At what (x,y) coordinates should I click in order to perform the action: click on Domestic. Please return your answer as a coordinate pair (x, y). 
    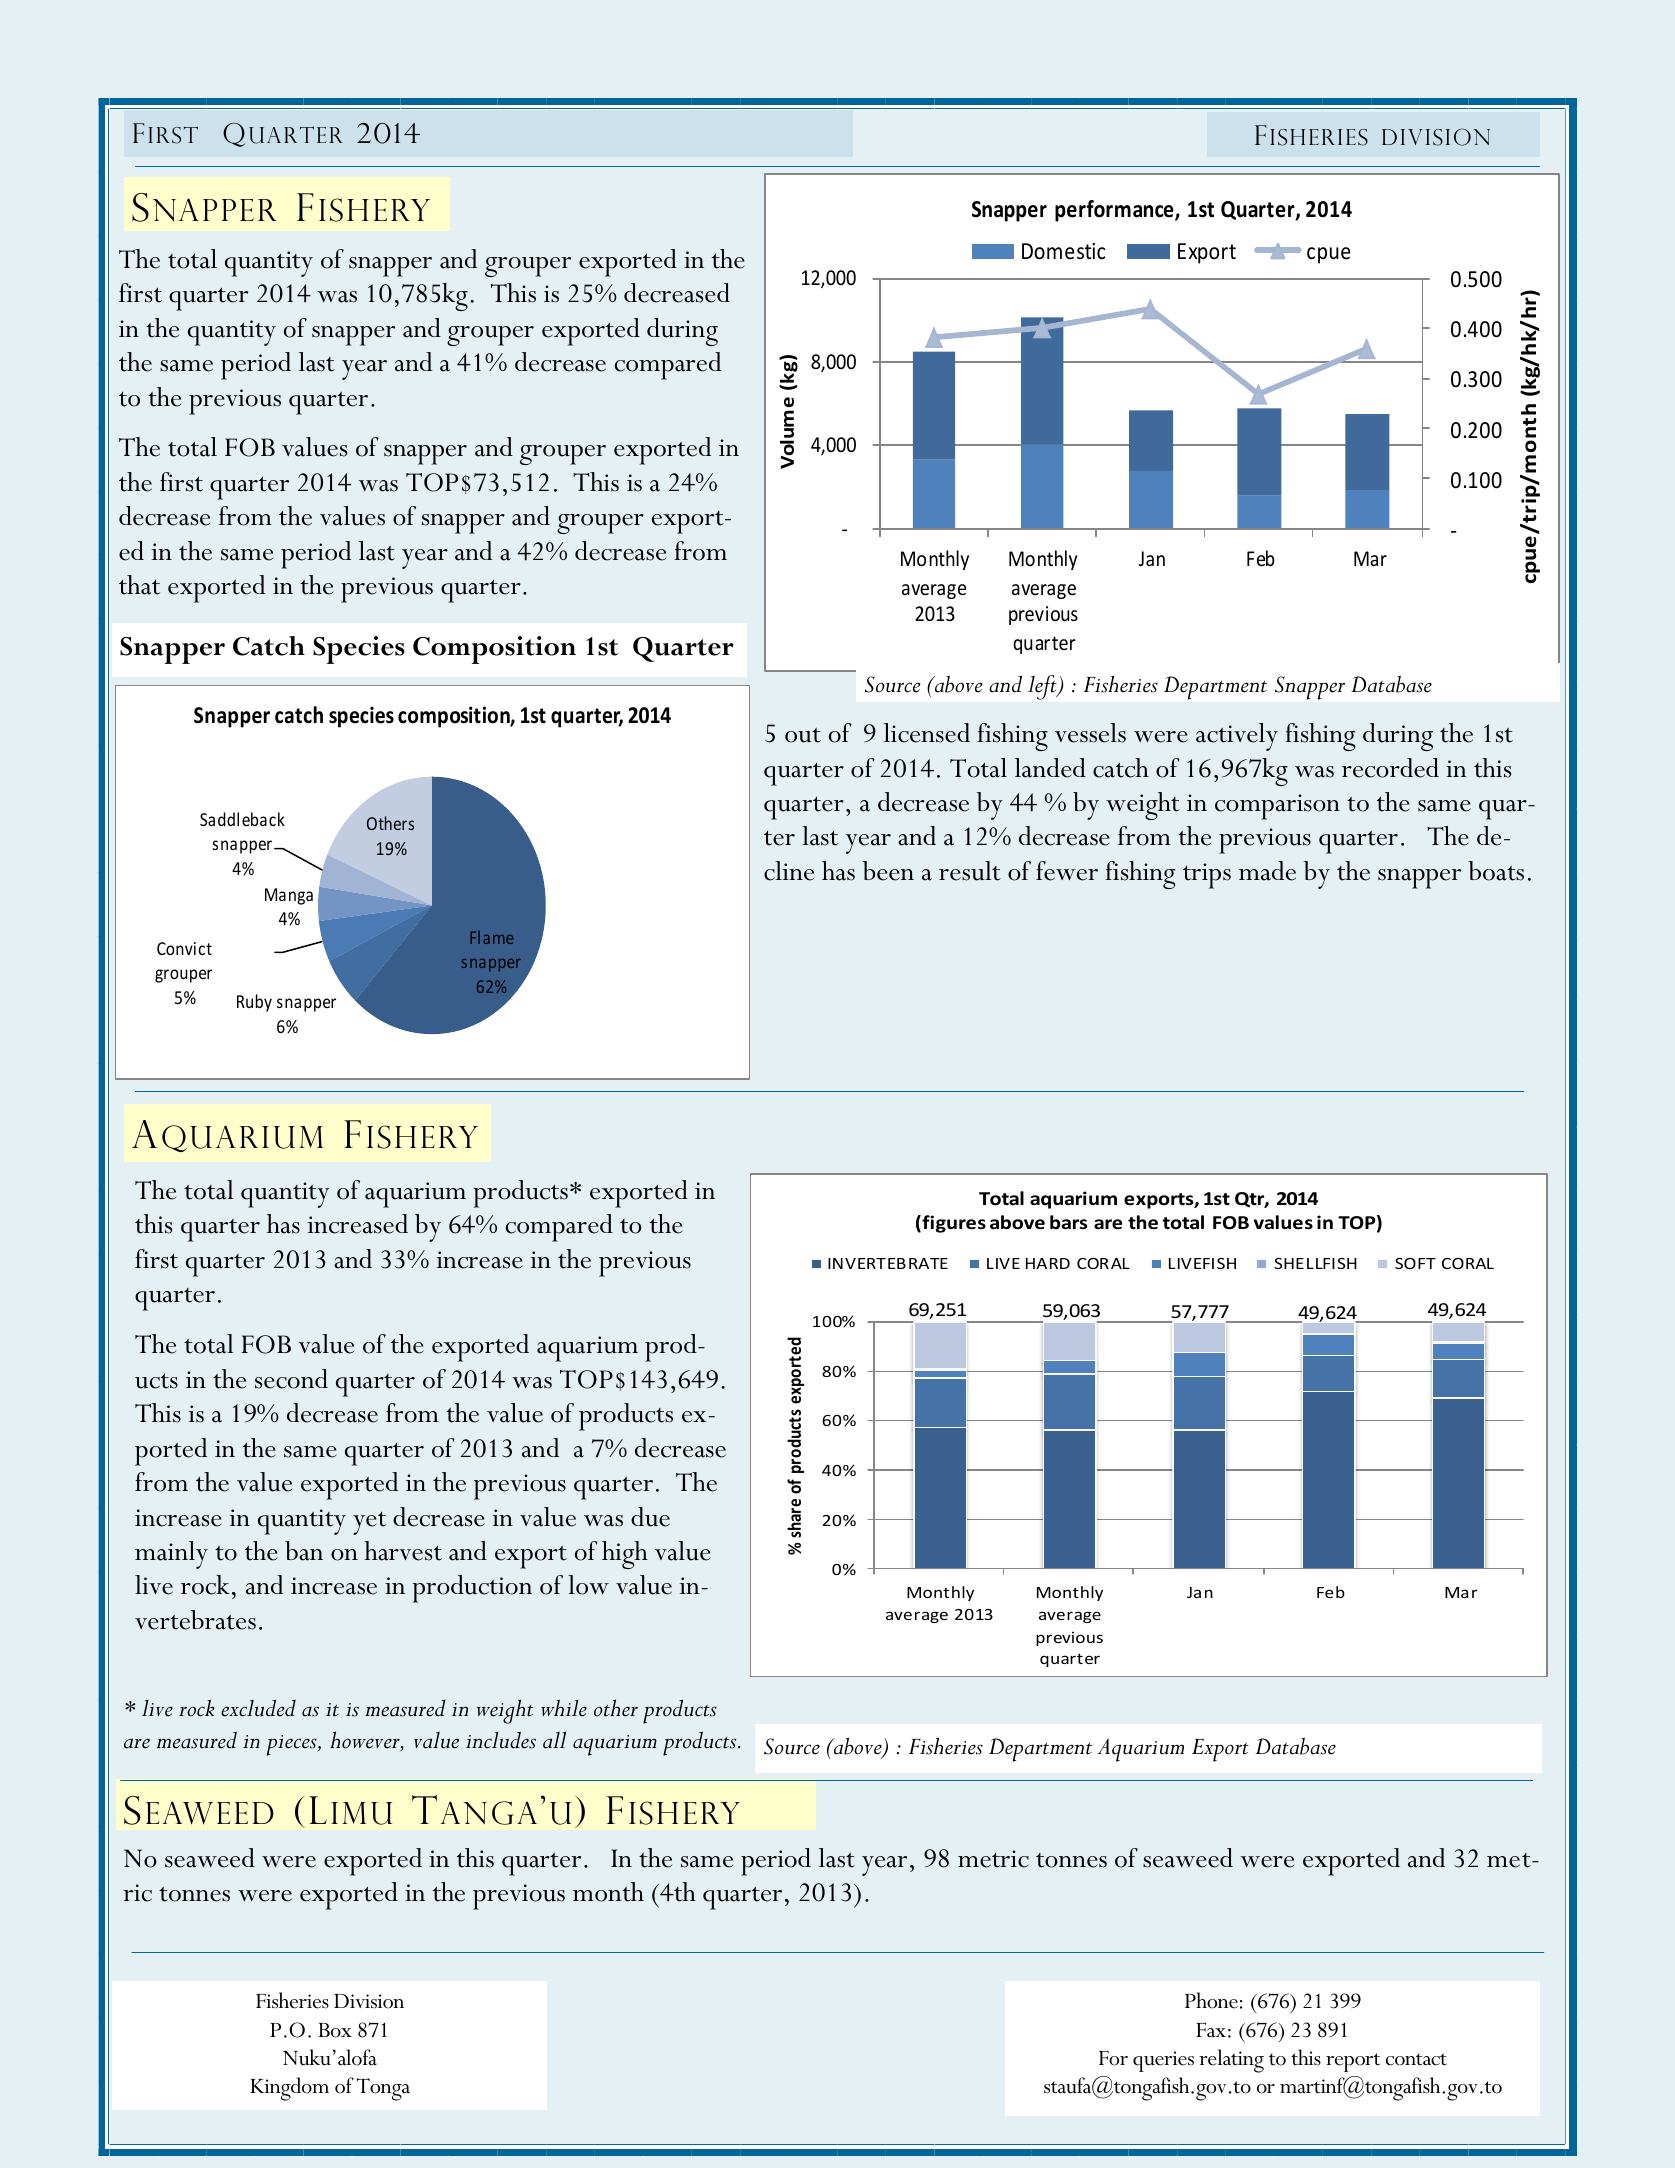
    Looking at the image, I should click on (1063, 251).
